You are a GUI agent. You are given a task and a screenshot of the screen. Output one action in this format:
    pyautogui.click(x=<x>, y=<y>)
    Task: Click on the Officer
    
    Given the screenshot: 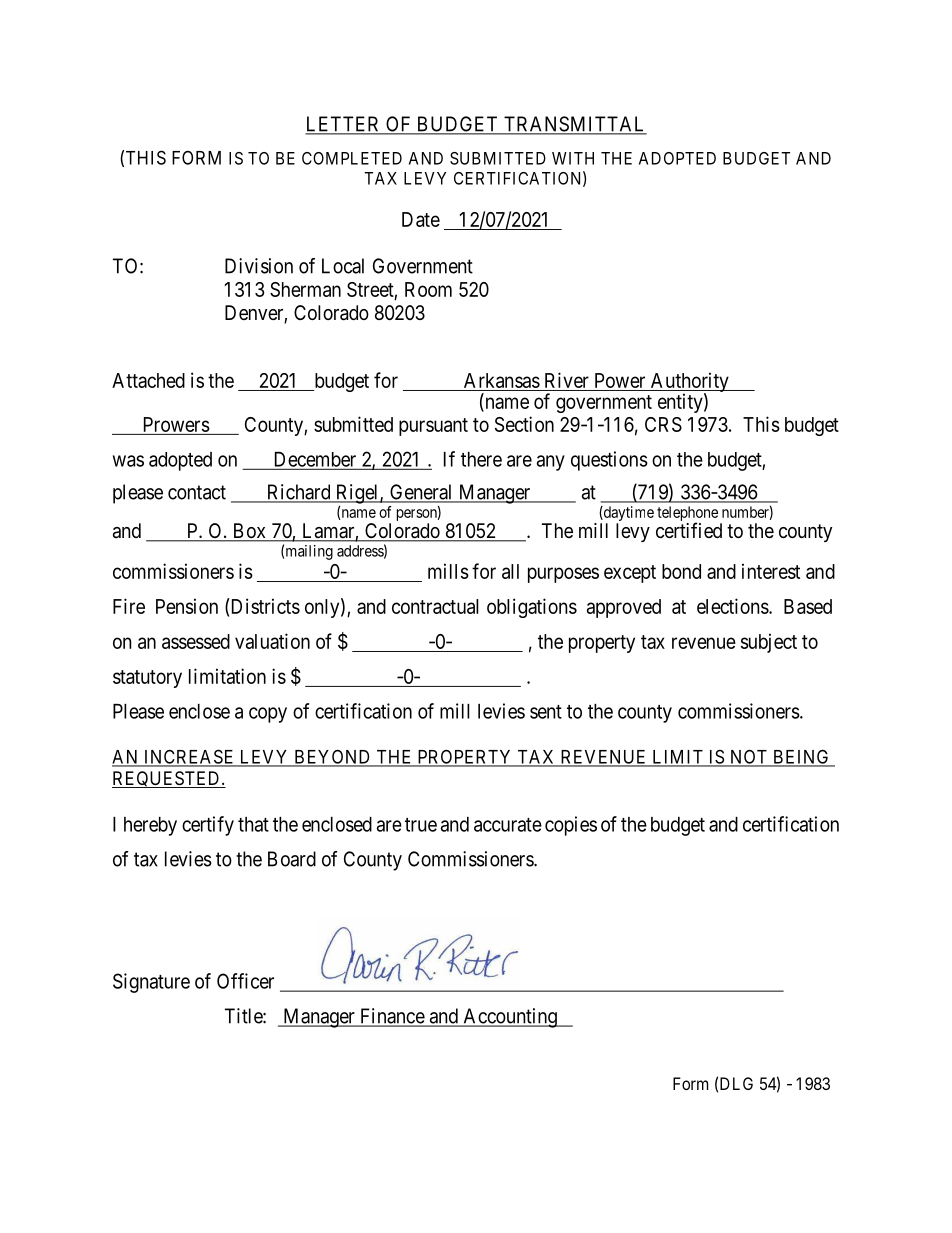 What is the action you would take?
    pyautogui.click(x=245, y=981)
